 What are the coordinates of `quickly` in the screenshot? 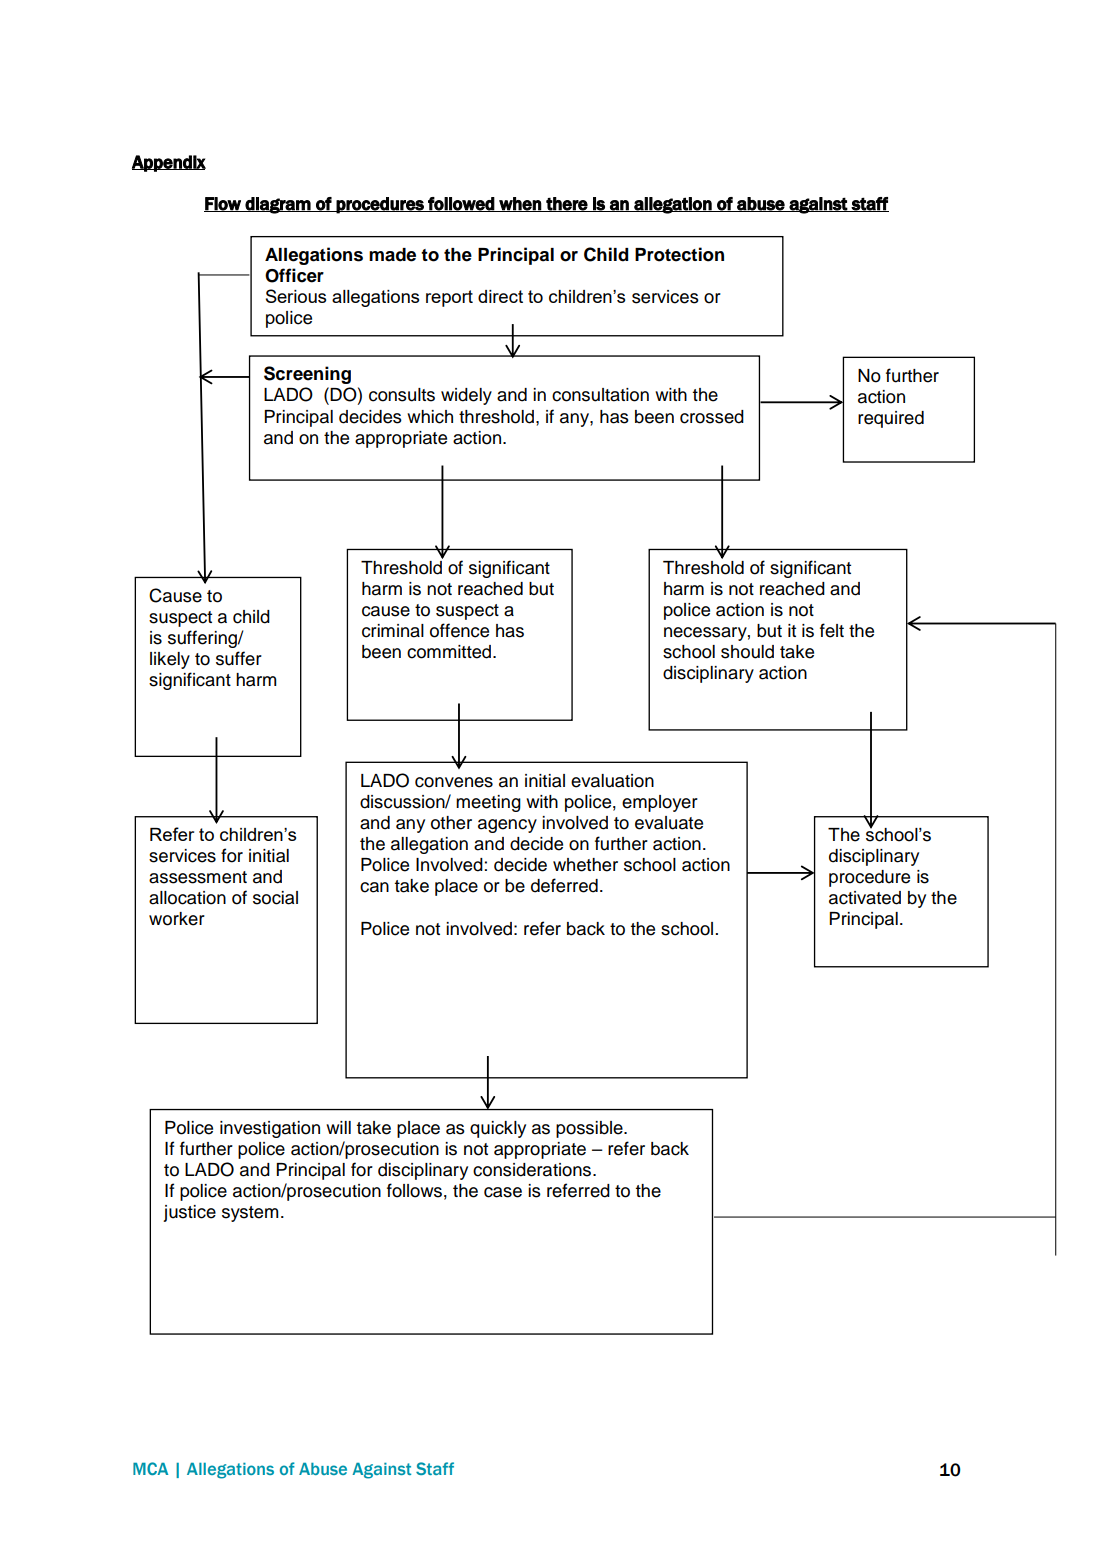 It's located at (498, 1129).
